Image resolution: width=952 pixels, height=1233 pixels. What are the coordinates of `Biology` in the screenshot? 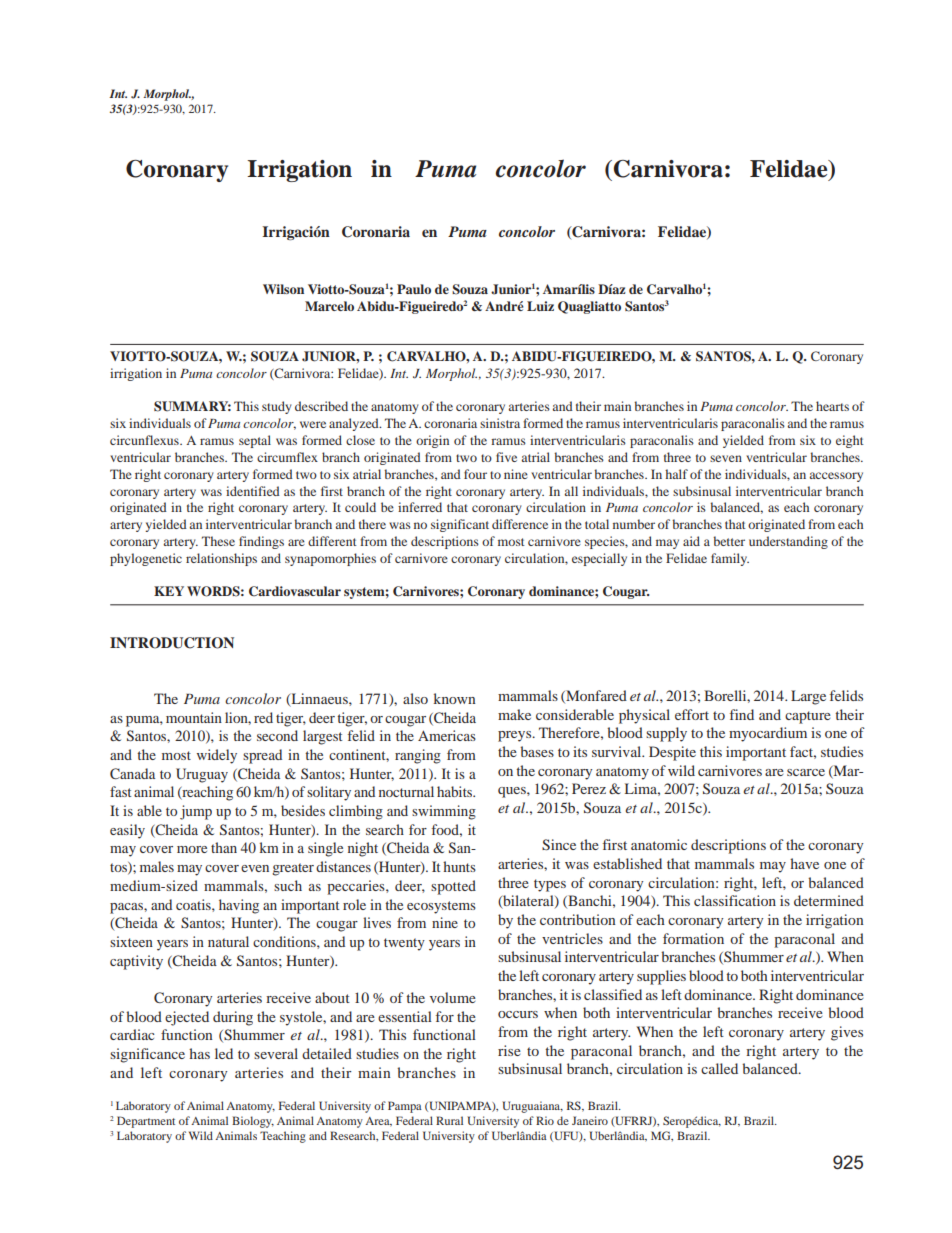 It's located at (253, 1122).
